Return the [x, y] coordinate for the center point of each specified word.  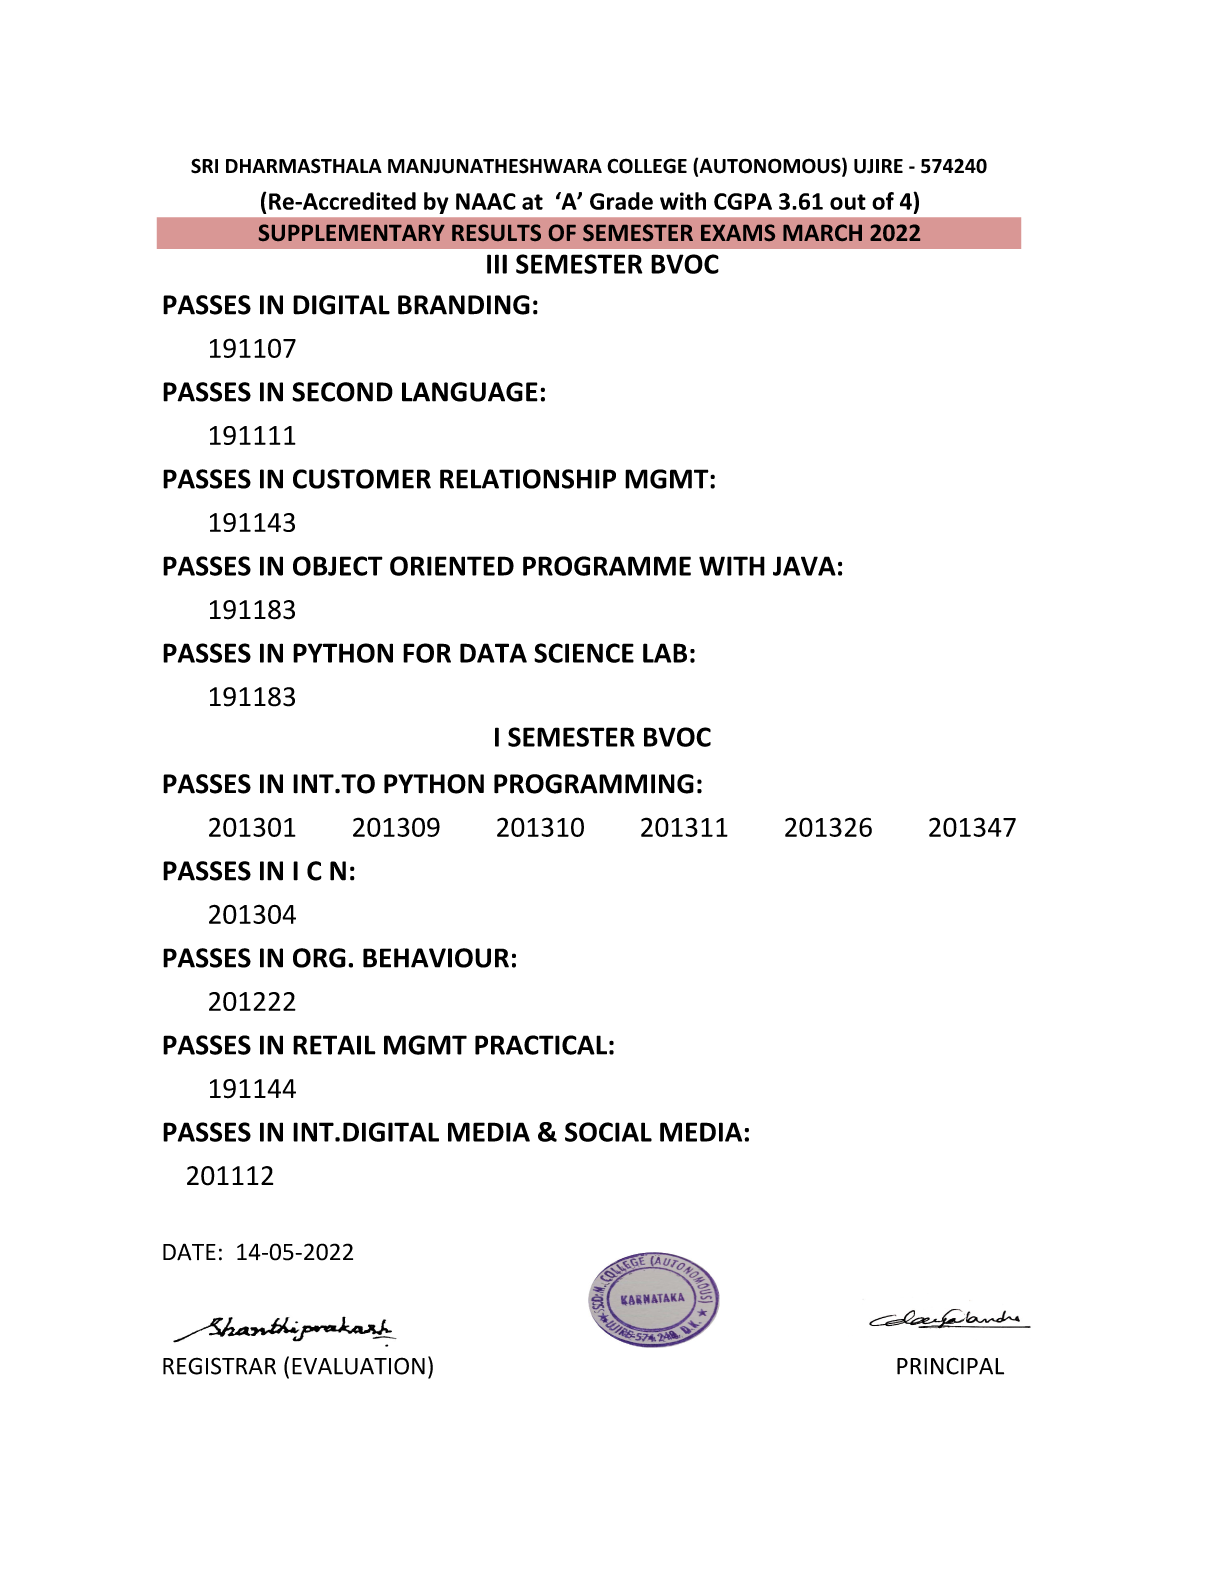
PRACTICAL [541, 1045]
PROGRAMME [607, 566]
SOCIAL [608, 1132]
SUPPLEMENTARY [352, 232]
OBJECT [338, 566]
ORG [319, 958]
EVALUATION [358, 1366]
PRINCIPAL [950, 1366]
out [848, 202]
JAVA [804, 566]
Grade [621, 201]
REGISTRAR [219, 1366]
